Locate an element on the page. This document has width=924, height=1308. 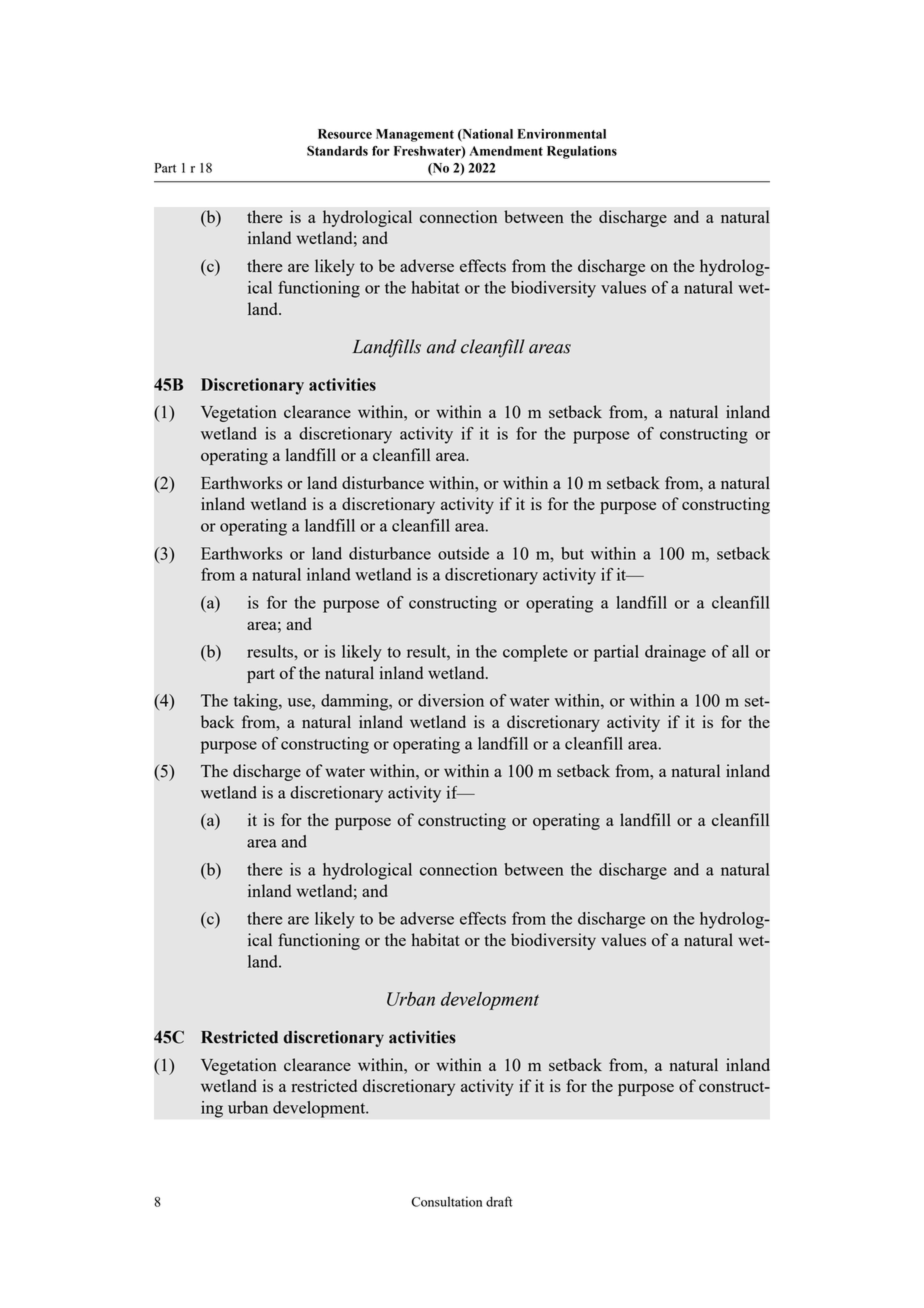
Consultation is located at coordinates (447, 1201).
